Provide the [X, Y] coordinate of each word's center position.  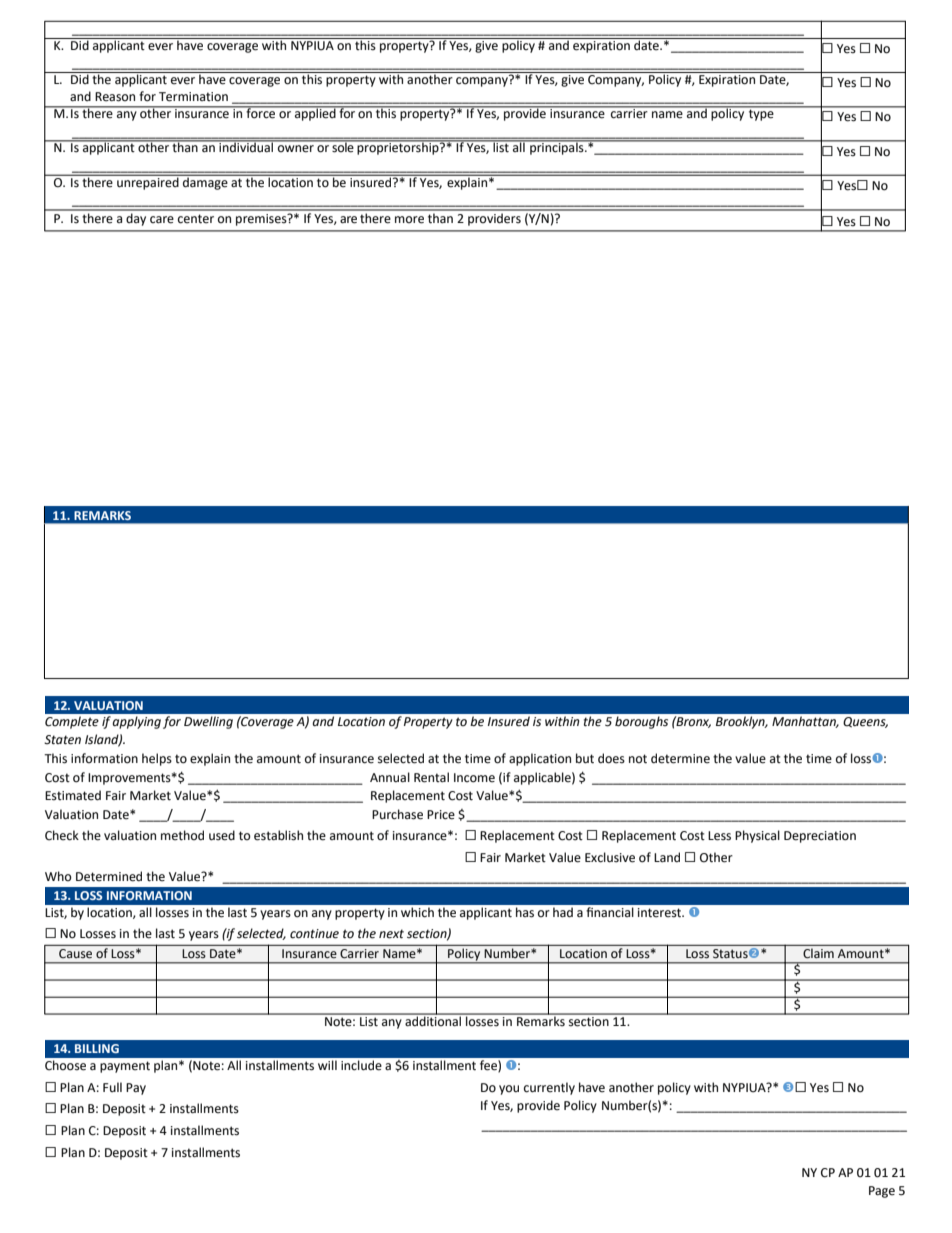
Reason [115, 97]
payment [125, 1067]
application [540, 759]
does [611, 758]
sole [343, 146]
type [761, 115]
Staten [62, 740]
